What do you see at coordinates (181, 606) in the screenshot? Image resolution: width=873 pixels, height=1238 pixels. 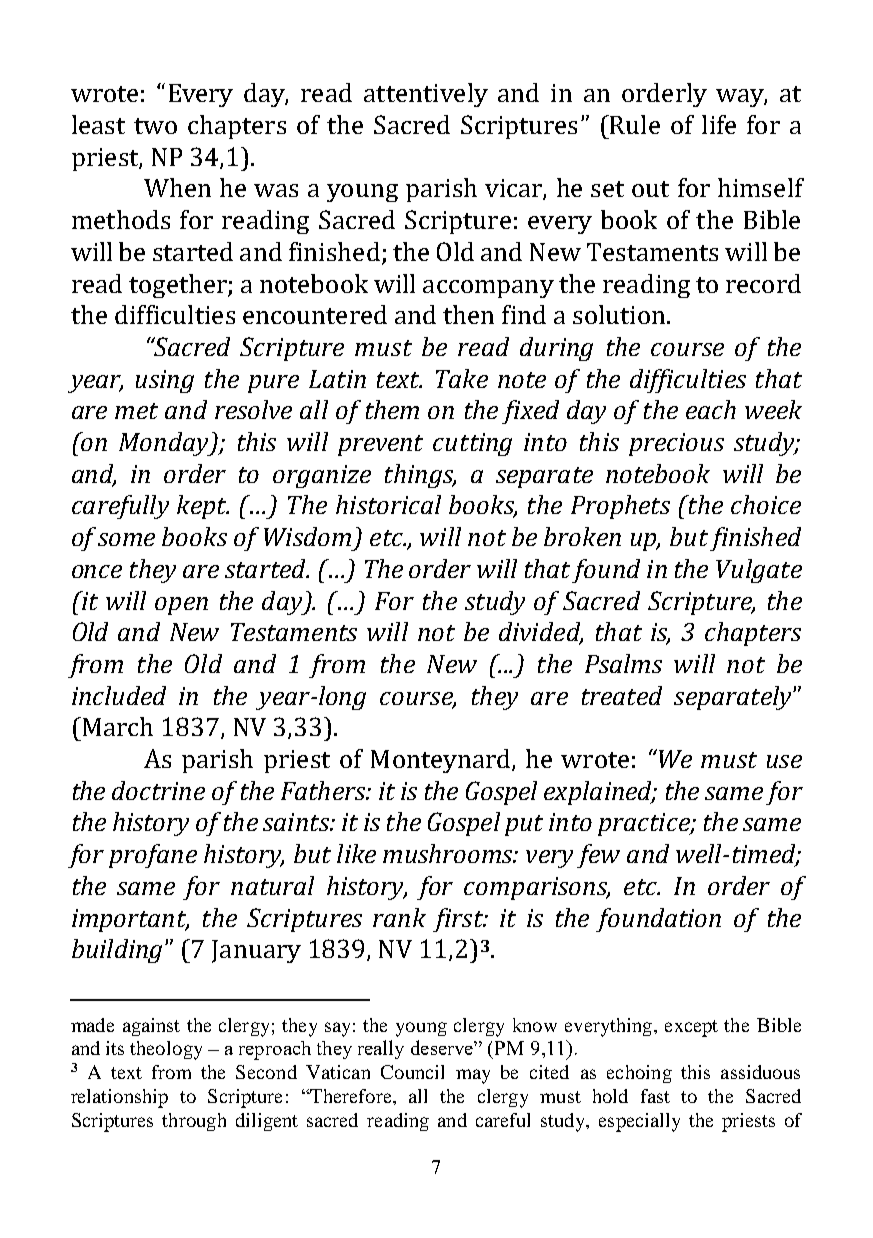 I see `open` at bounding box center [181, 606].
